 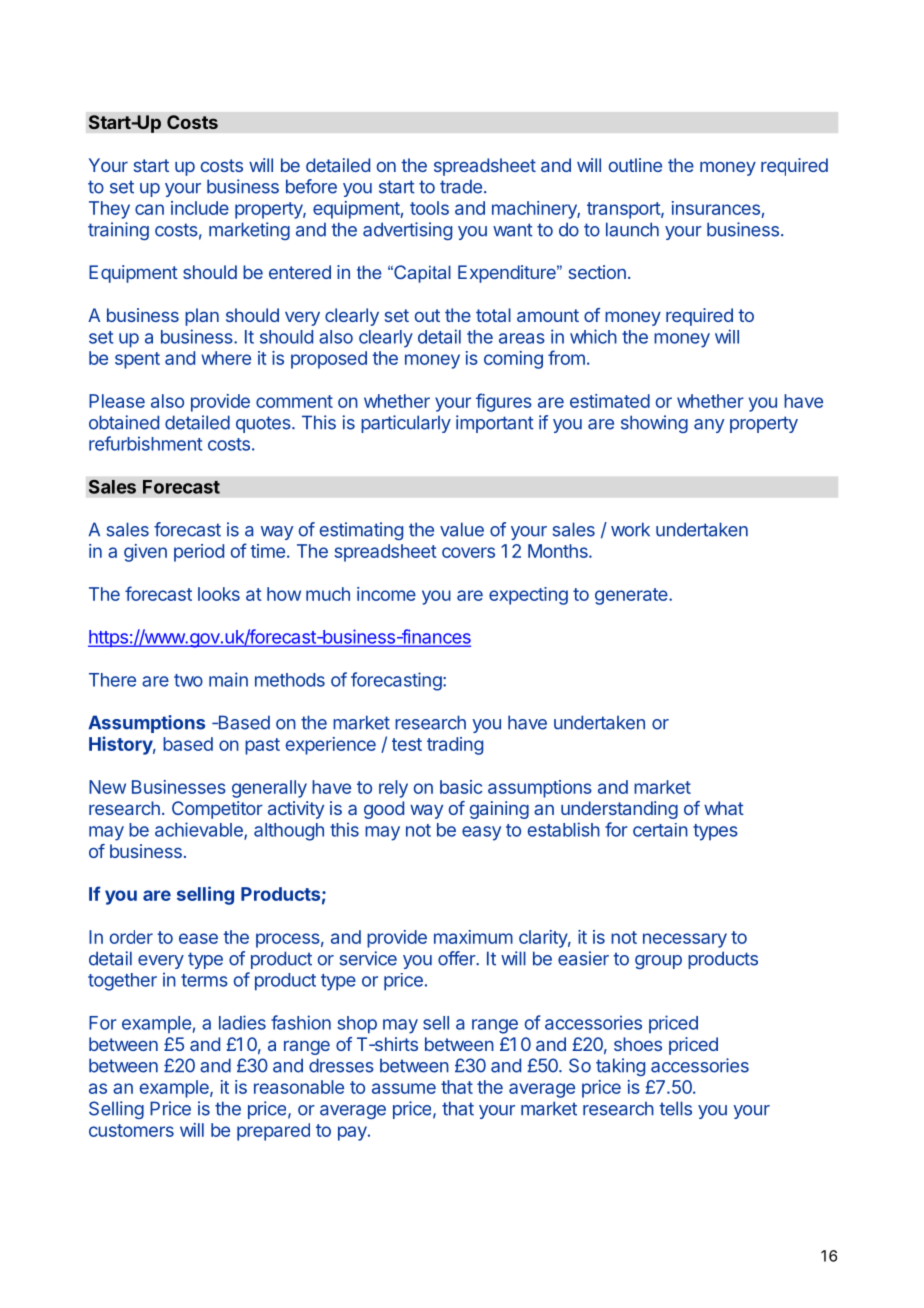 What do you see at coordinates (429, 208) in the document?
I see `tools` at bounding box center [429, 208].
